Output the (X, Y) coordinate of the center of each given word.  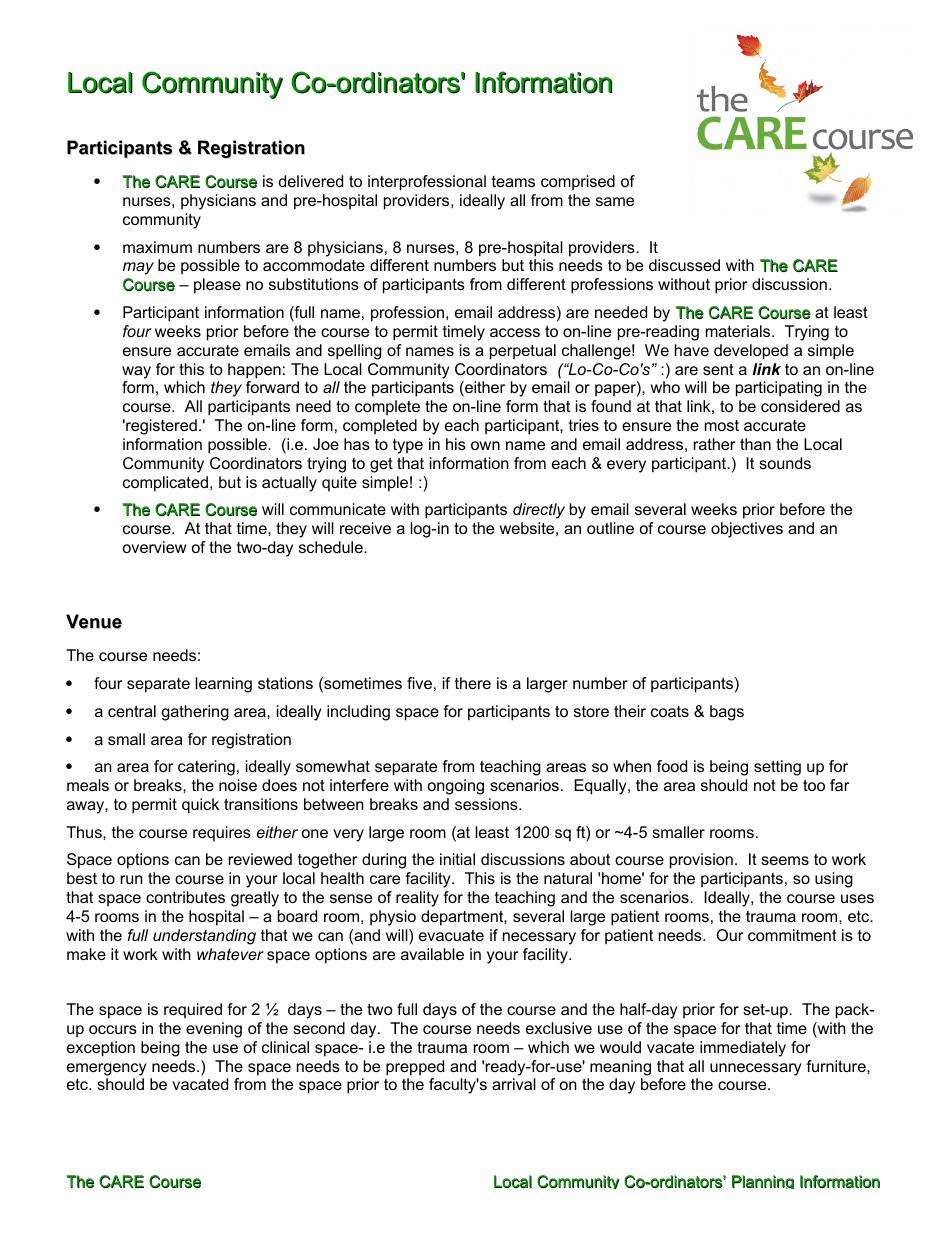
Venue (94, 621)
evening (214, 1030)
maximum (157, 247)
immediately (743, 1049)
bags (727, 713)
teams (513, 181)
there (473, 683)
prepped (415, 1068)
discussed (684, 265)
